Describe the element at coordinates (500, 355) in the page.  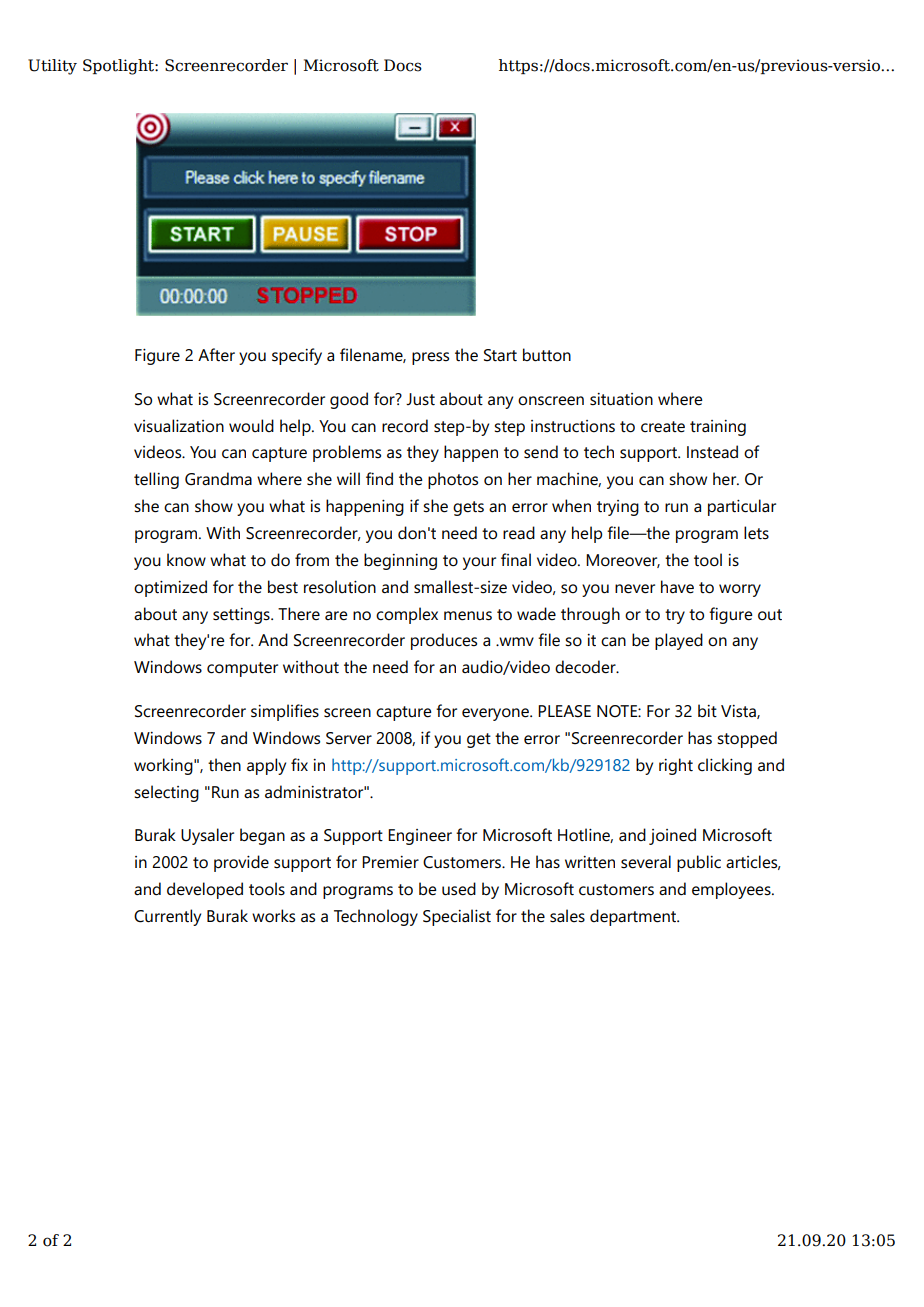
I see `Start` at that location.
